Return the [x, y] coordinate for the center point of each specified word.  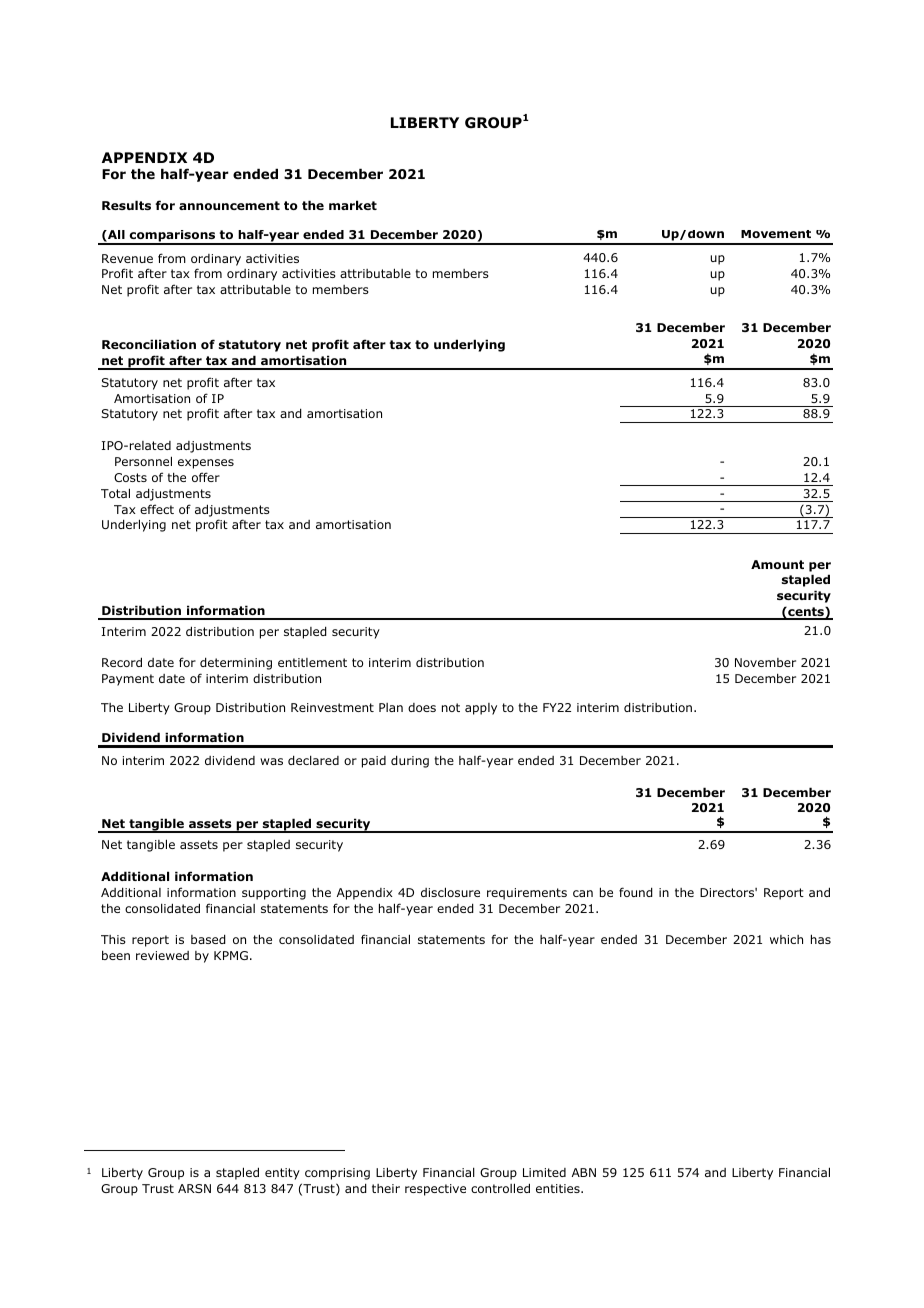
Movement [776, 234]
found [636, 892]
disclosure [450, 892]
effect [157, 509]
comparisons [173, 237]
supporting [274, 894]
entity [282, 1174]
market [353, 205]
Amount [777, 564]
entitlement [312, 662]
